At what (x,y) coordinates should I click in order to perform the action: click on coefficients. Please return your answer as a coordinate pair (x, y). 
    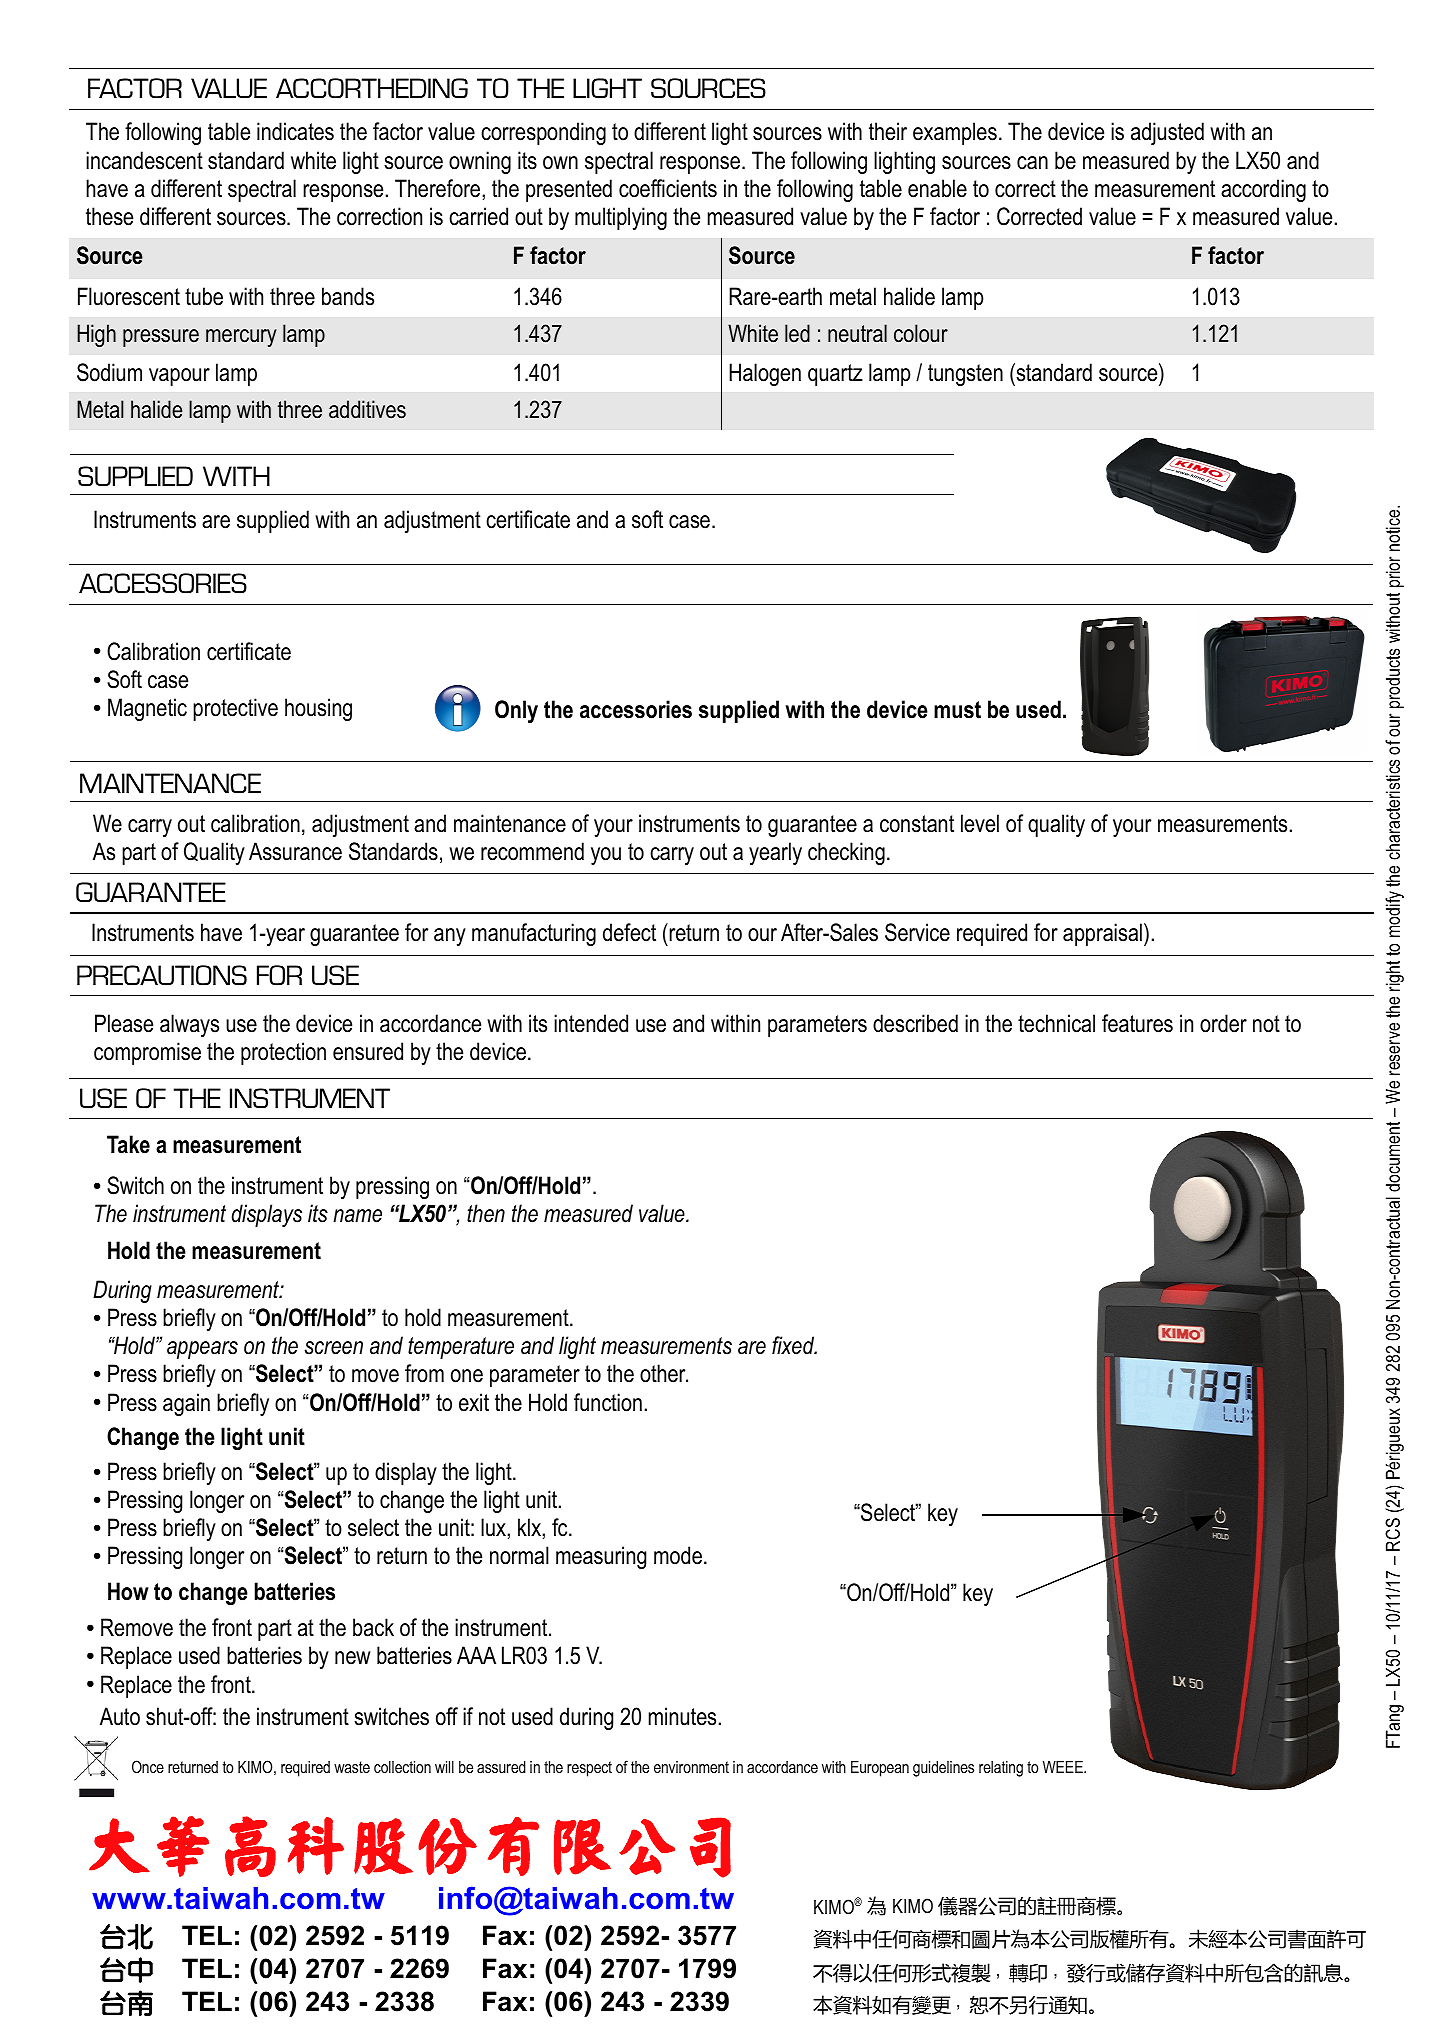
    Looking at the image, I should click on (668, 188).
